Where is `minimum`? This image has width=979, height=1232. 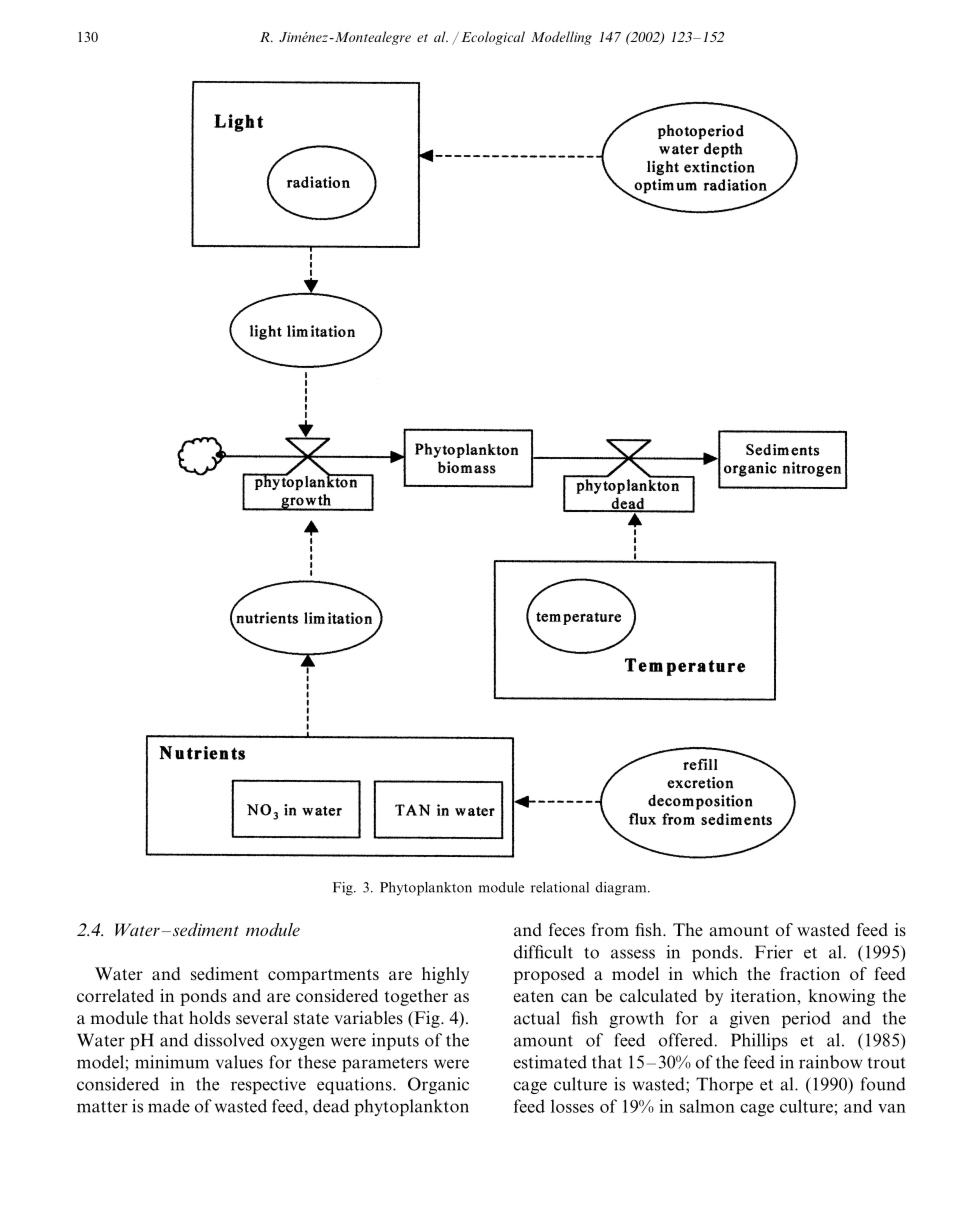 minimum is located at coordinates (172, 1062).
